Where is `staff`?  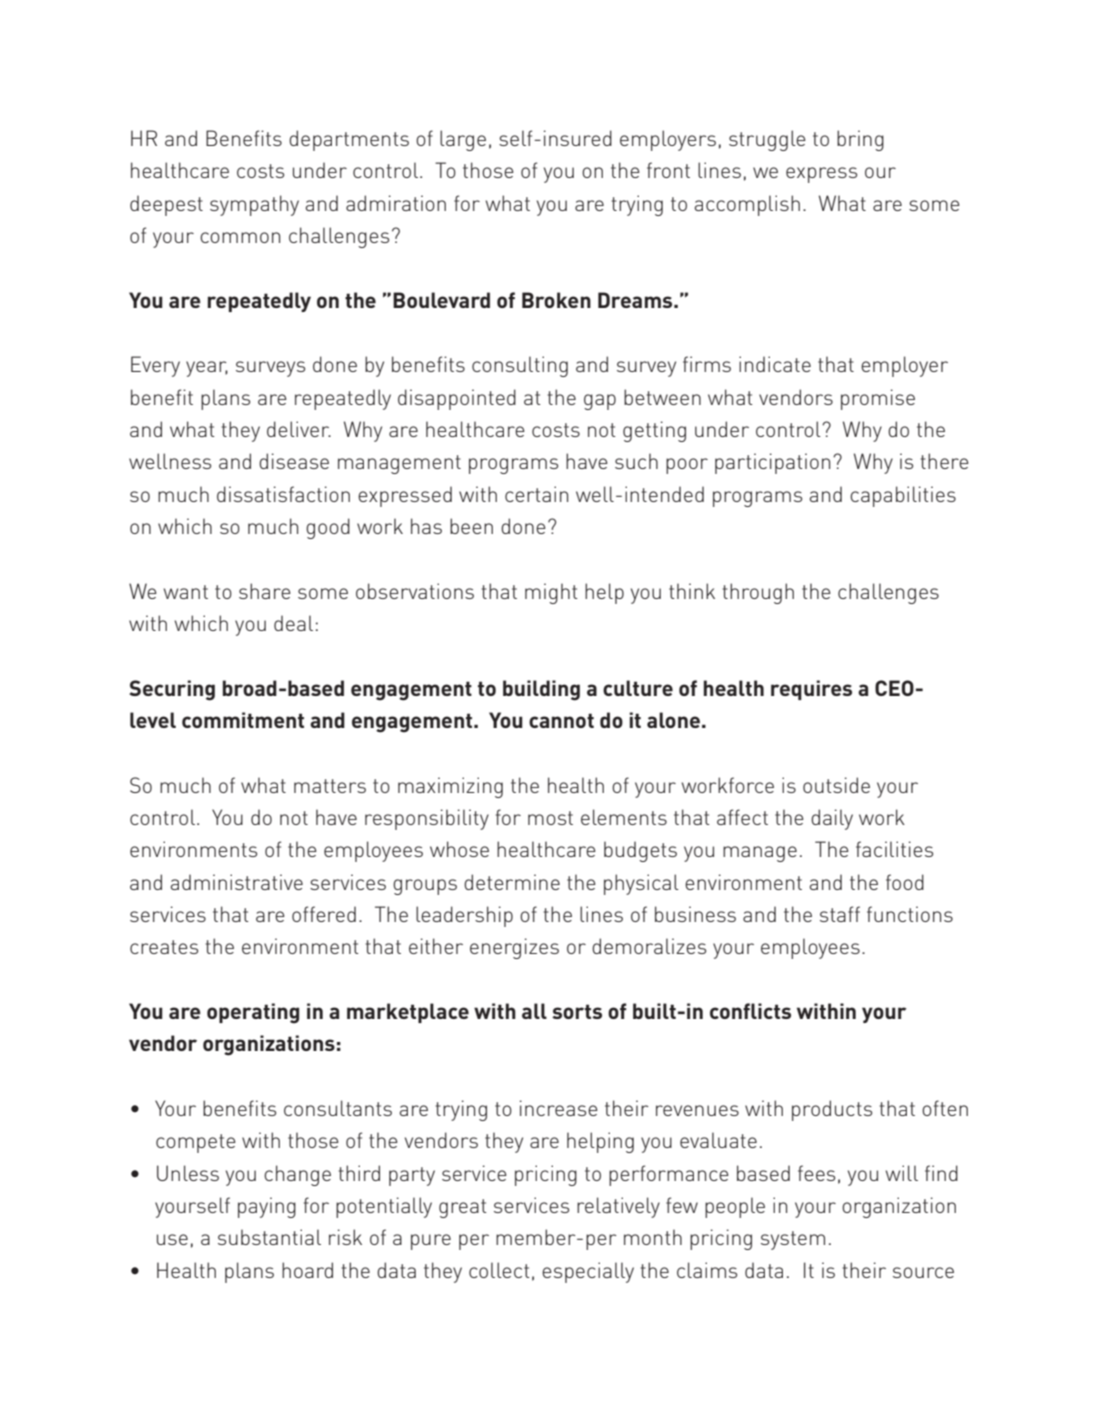 staff is located at coordinates (840, 914).
